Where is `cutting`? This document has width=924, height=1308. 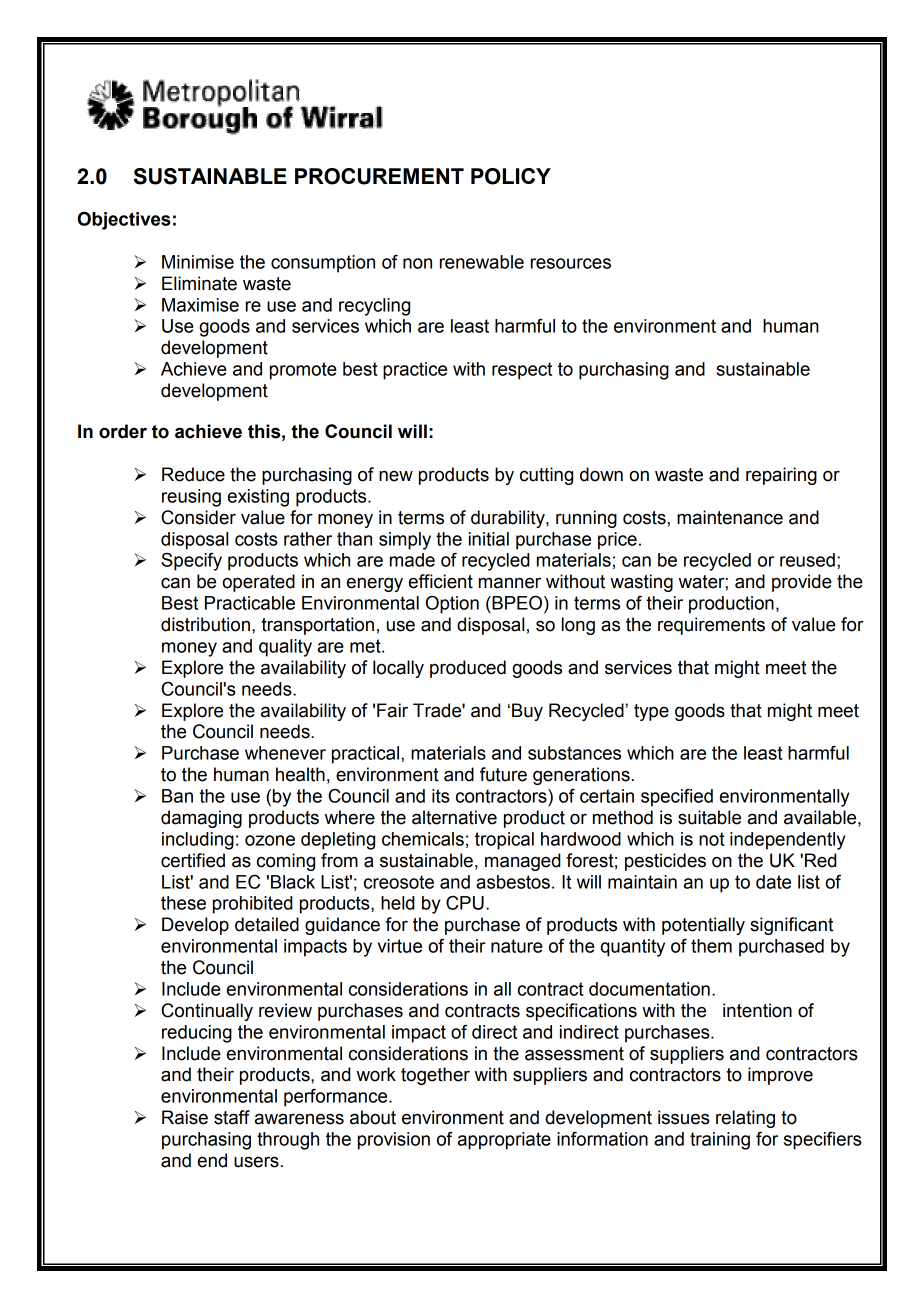 cutting is located at coordinates (546, 476).
